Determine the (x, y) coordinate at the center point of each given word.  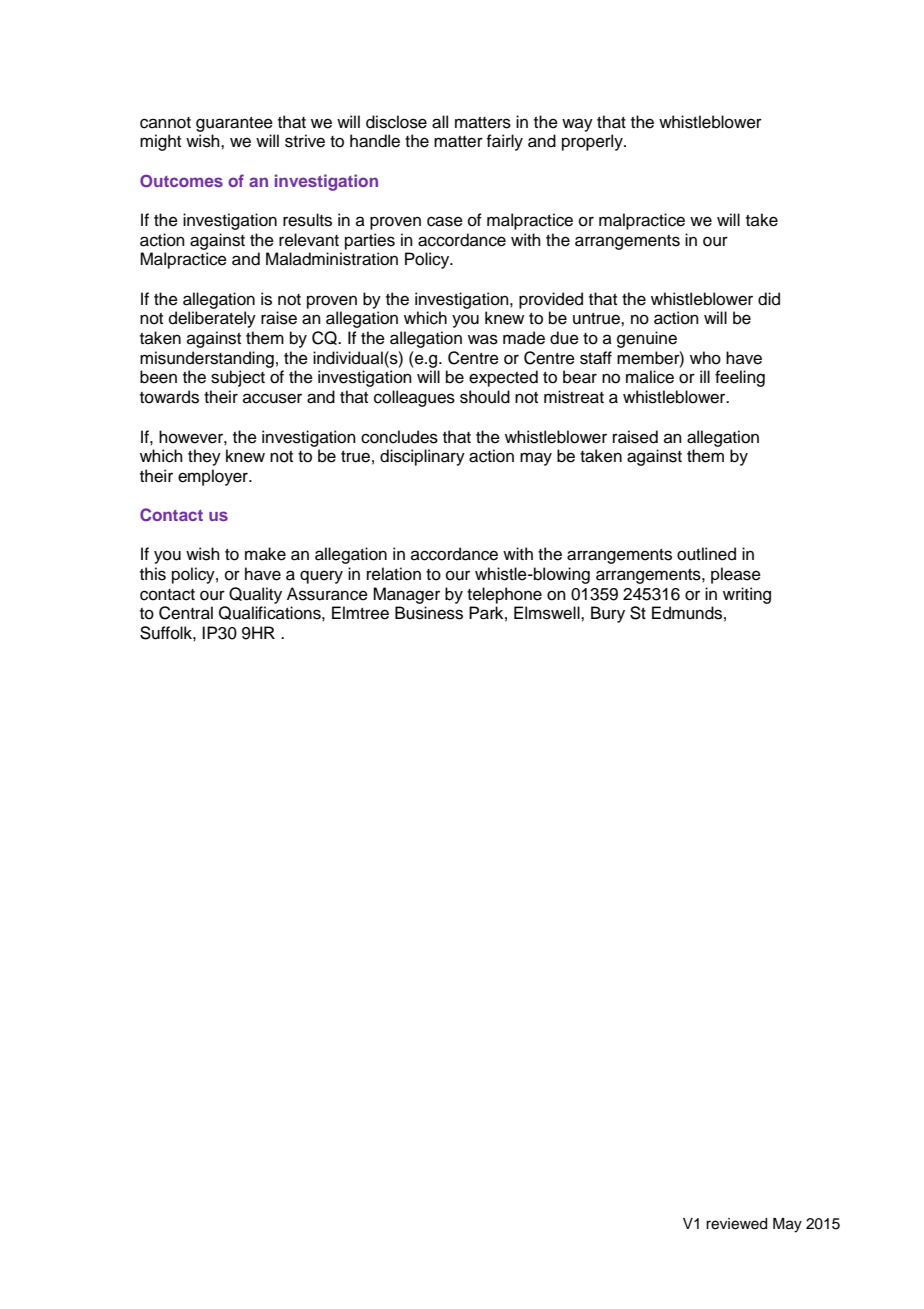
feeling (740, 378)
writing (747, 595)
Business (429, 613)
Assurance (327, 594)
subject (238, 378)
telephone (504, 595)
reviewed (736, 1224)
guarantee (234, 124)
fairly (504, 142)
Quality (255, 595)
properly (593, 142)
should (485, 397)
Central (186, 613)
